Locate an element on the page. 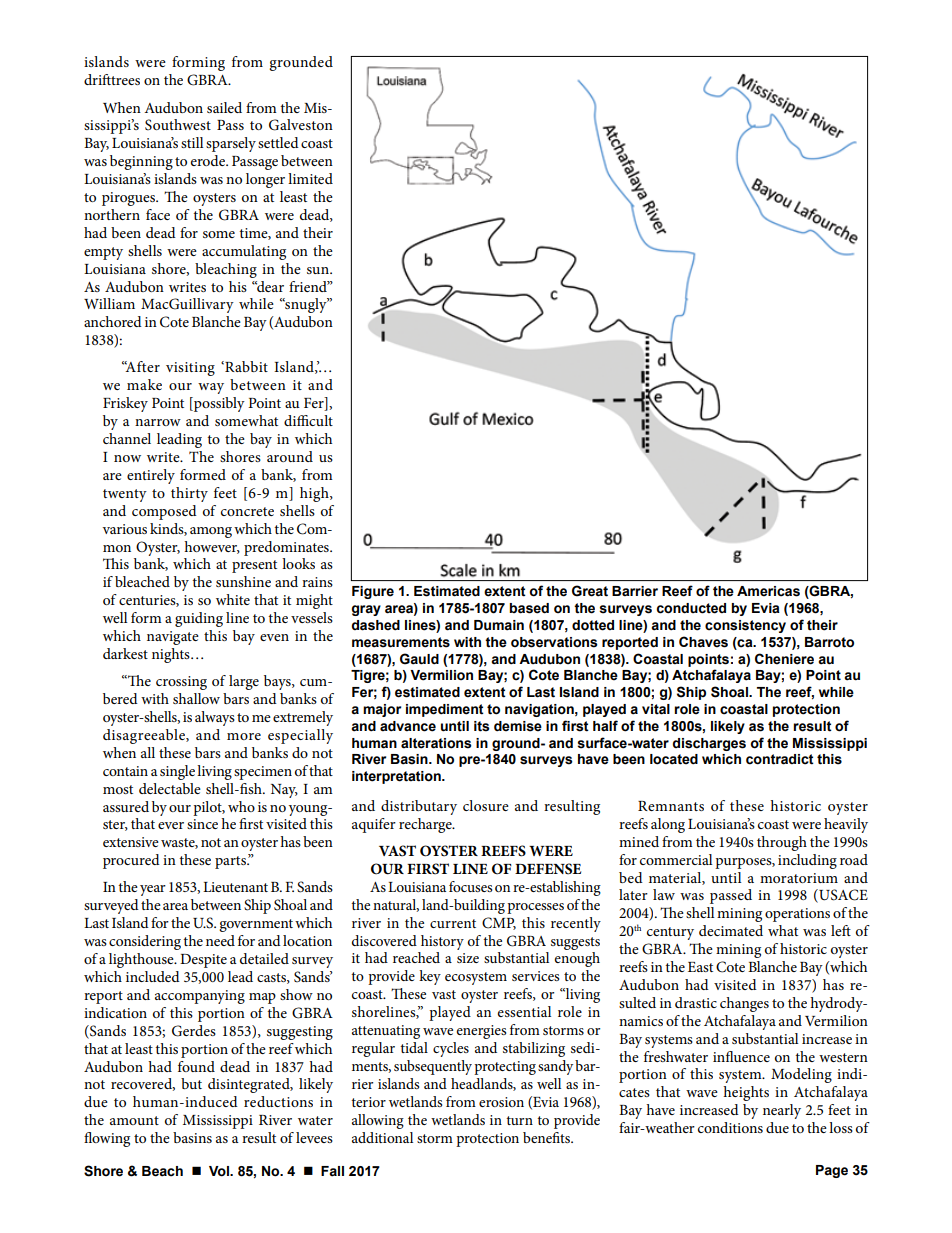 The width and height of the image is (952, 1233). based is located at coordinates (529, 608).
